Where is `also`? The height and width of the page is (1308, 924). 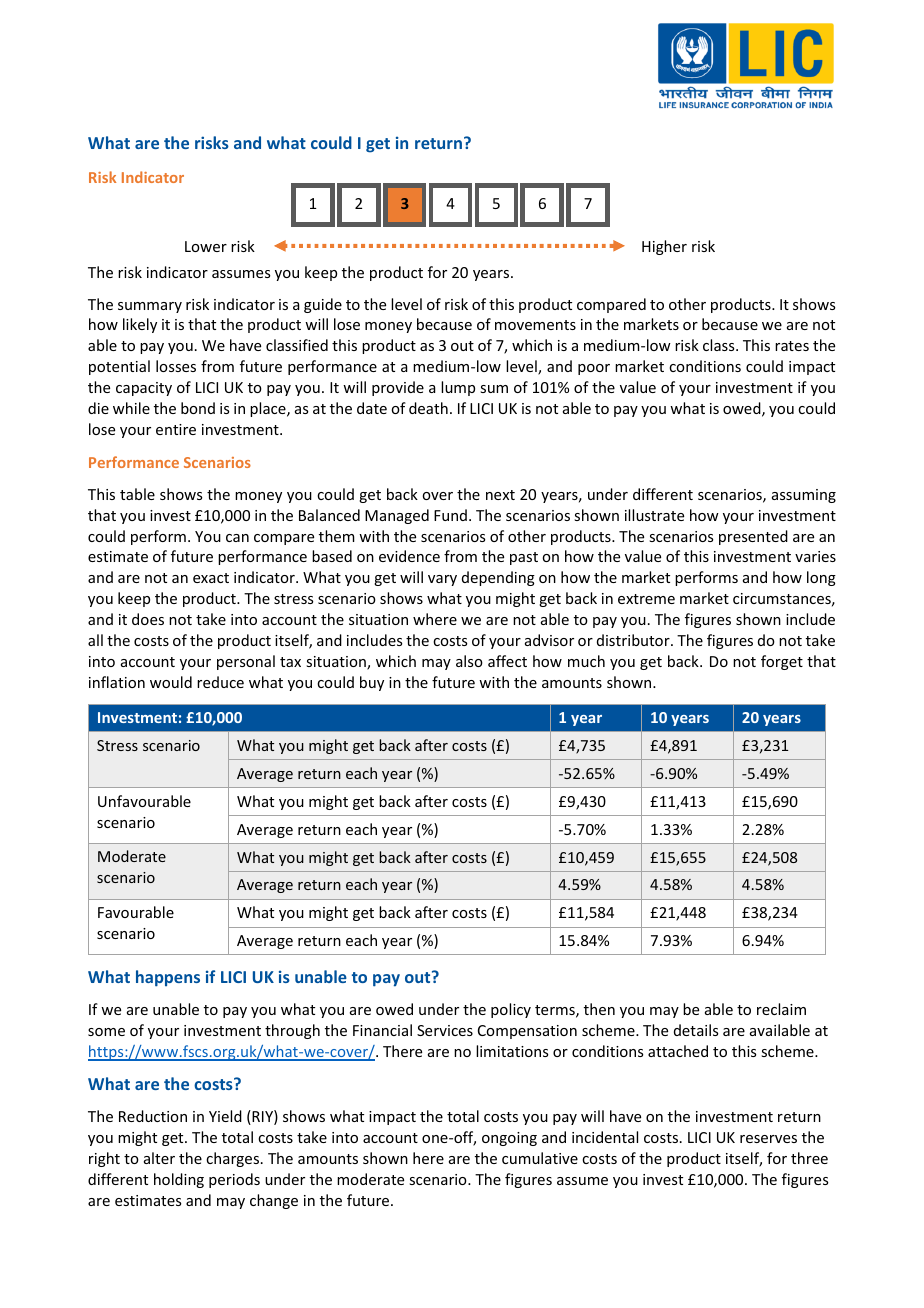 also is located at coordinates (469, 661).
